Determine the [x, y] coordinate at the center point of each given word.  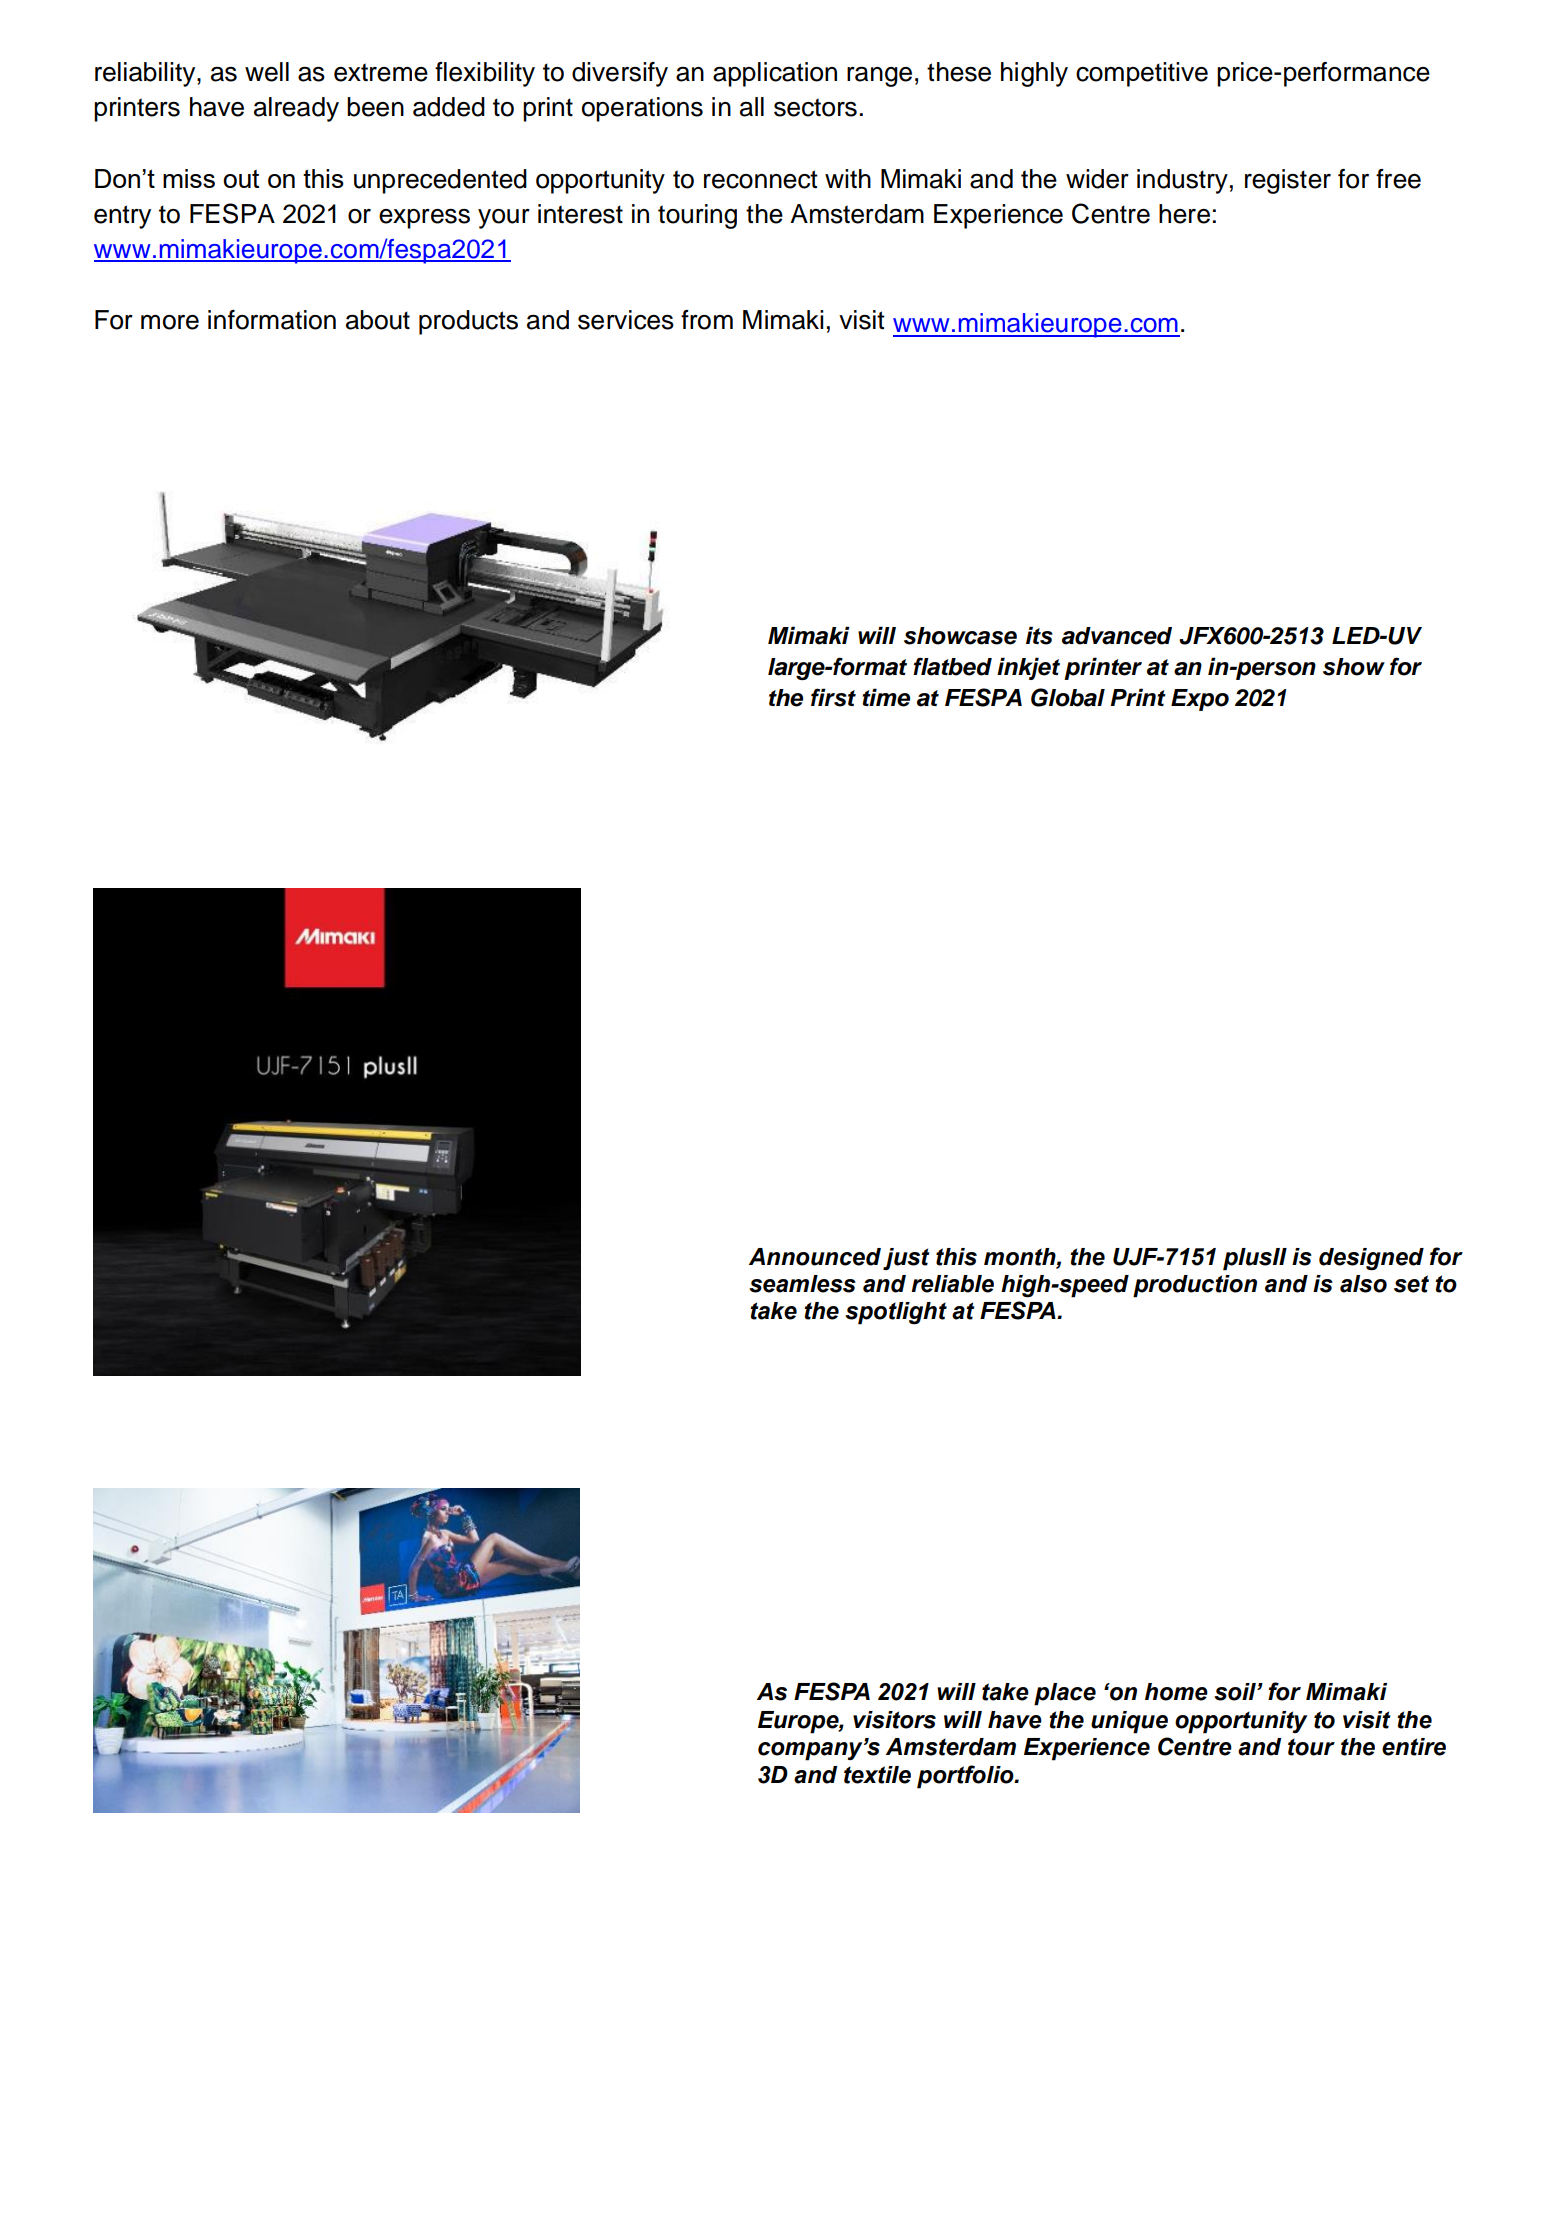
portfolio [966, 1777]
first [833, 697]
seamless [802, 1284]
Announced [815, 1257]
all [752, 107]
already [296, 109]
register [1288, 181]
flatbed [952, 666]
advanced [1117, 636]
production [1195, 1286]
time [886, 697]
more [170, 322]
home [1176, 1692]
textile [877, 1775]
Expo [1200, 700]
